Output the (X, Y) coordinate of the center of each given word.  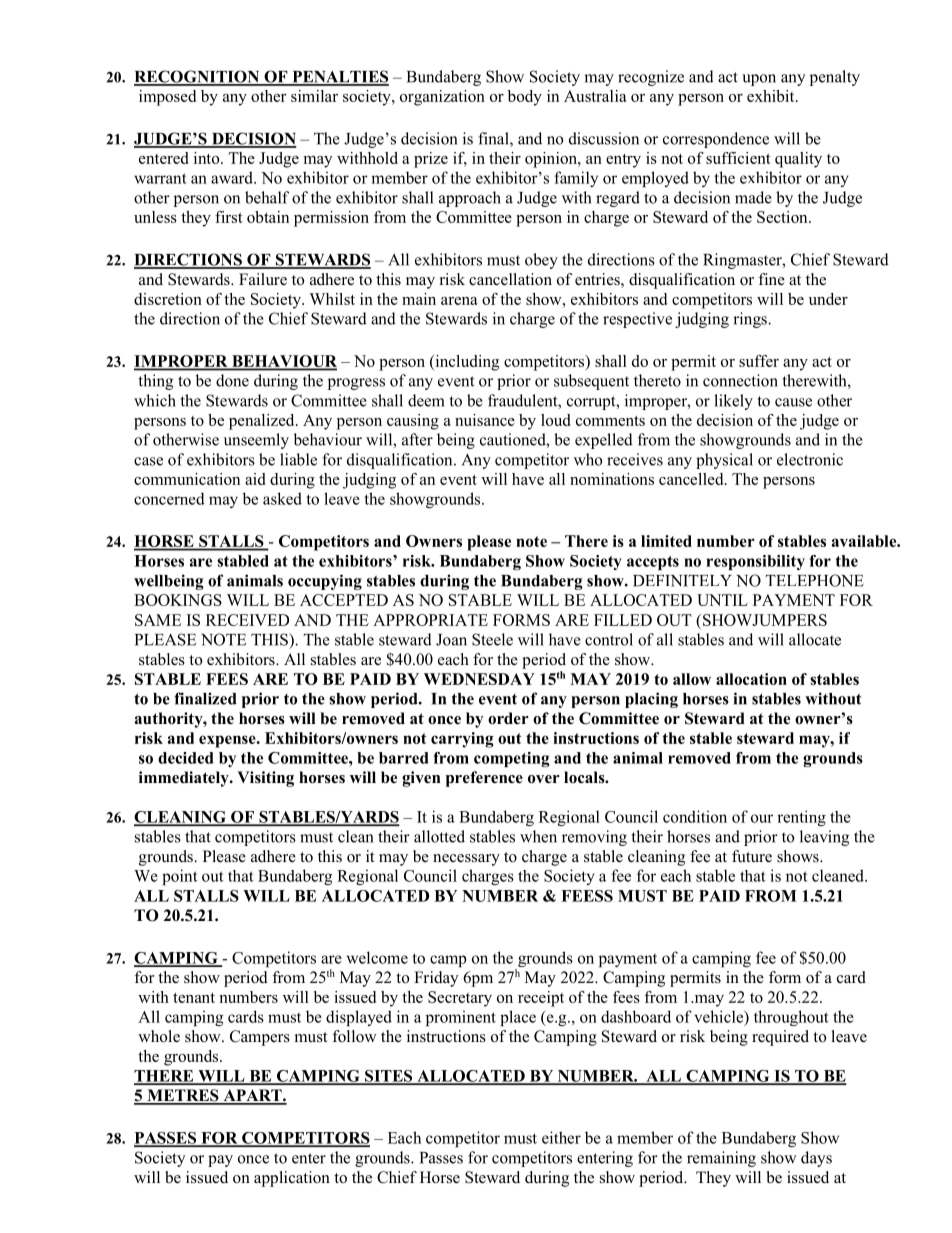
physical (724, 461)
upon (759, 80)
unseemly (256, 441)
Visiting (265, 779)
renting (801, 818)
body (525, 98)
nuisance (485, 420)
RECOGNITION (198, 77)
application (292, 1179)
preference (484, 779)
